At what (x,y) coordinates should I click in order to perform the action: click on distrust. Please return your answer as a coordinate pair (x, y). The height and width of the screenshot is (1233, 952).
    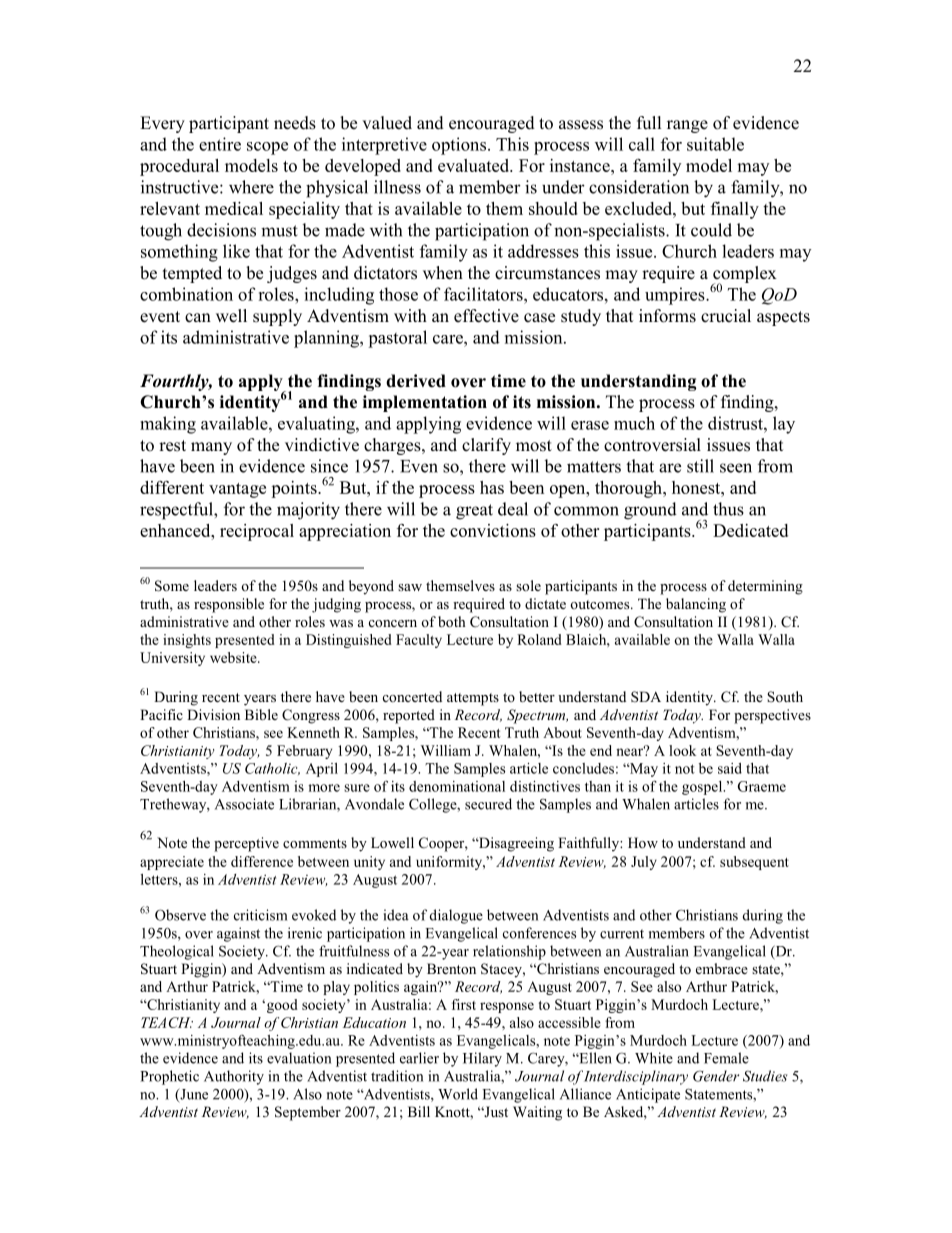
    Looking at the image, I should click on (736, 423).
